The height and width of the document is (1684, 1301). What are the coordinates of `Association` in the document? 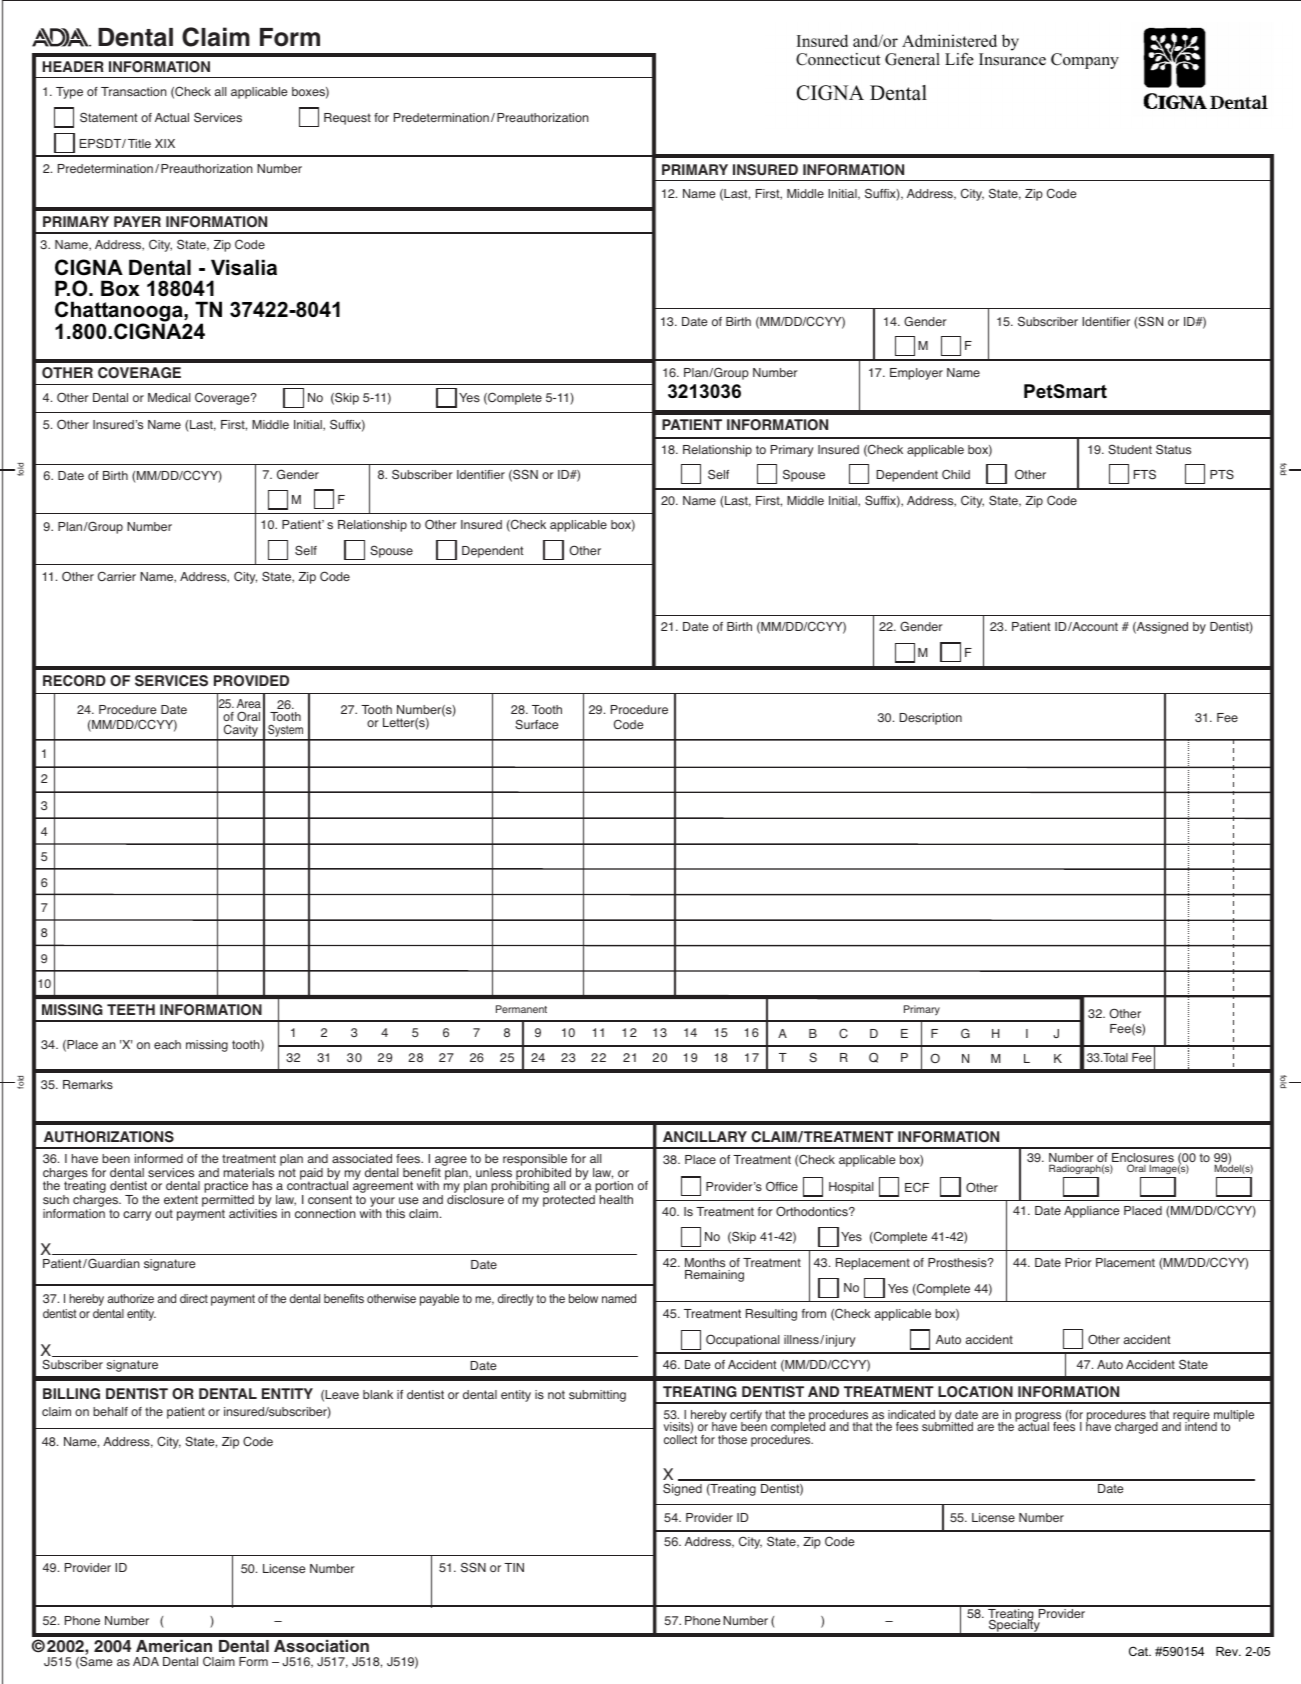 It's located at (321, 1646).
